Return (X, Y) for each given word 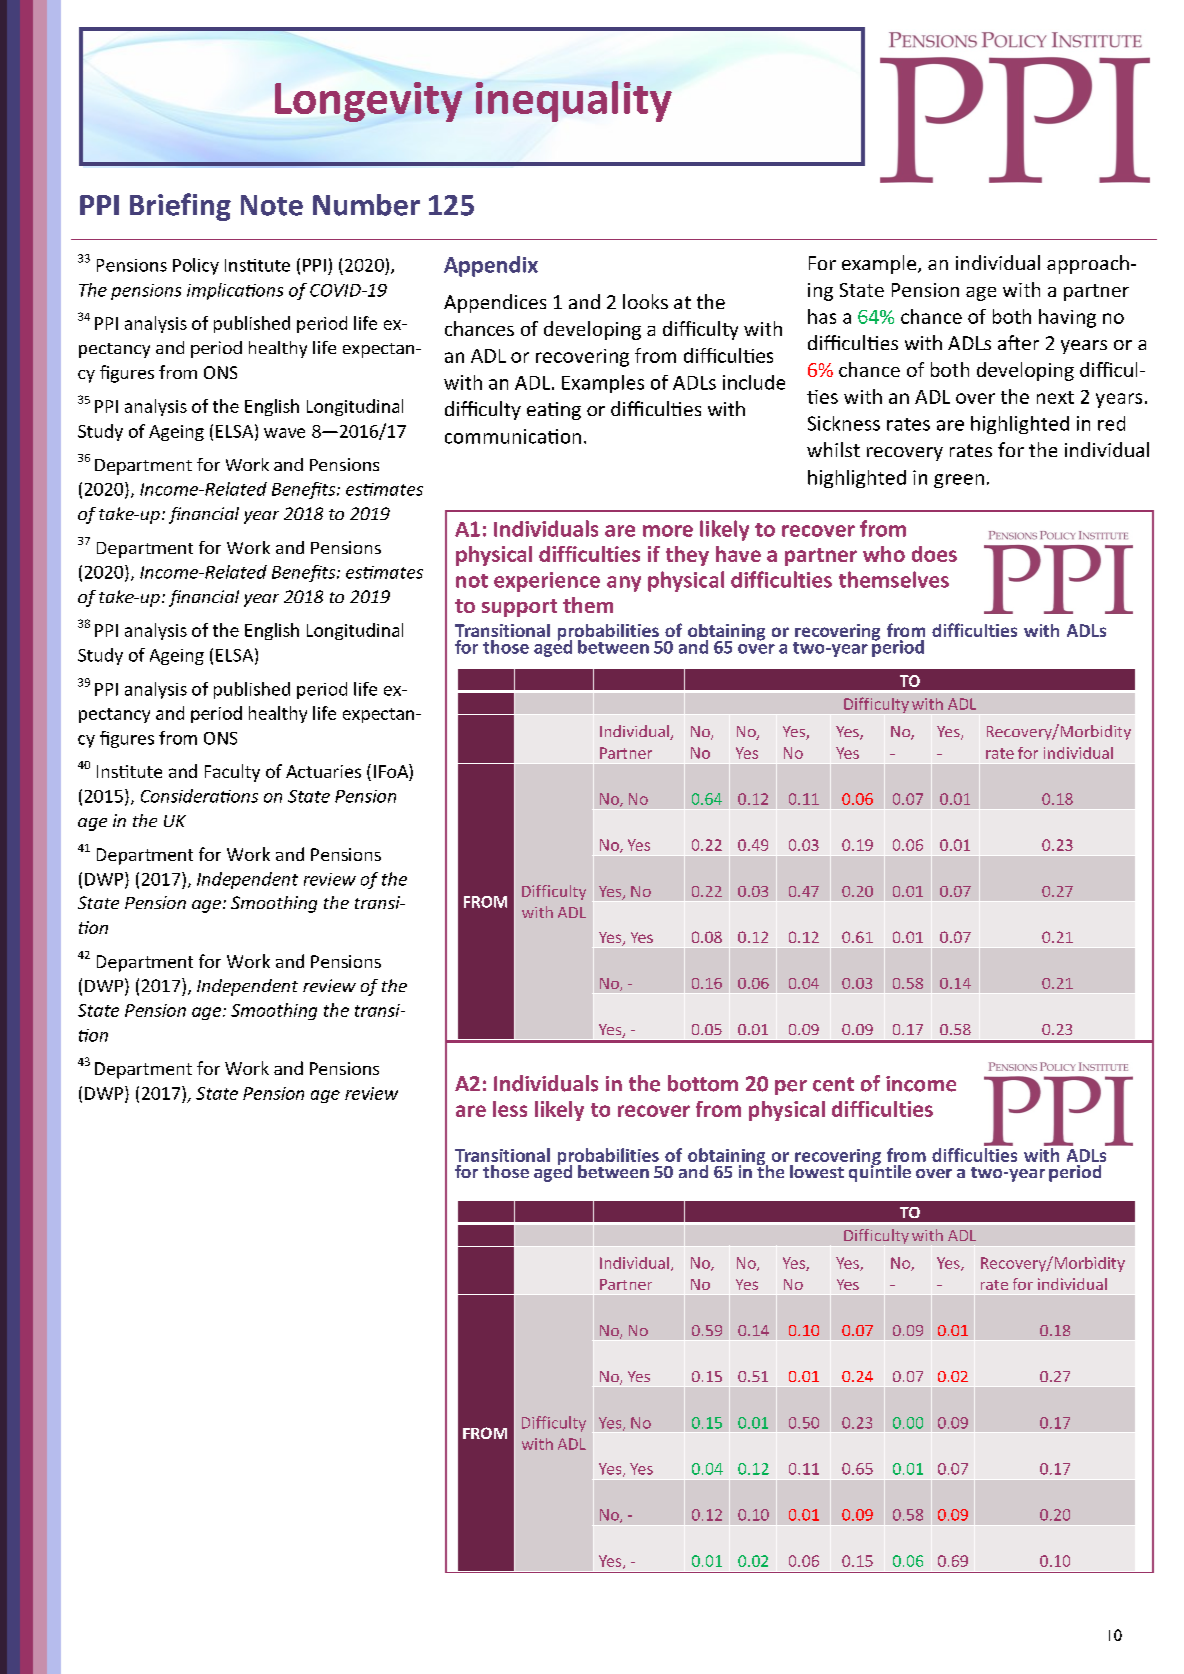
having (1067, 318)
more (668, 531)
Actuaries (323, 771)
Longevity (368, 102)
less (510, 1109)
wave (284, 433)
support (519, 608)
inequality (574, 101)
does (934, 554)
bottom (703, 1083)
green (959, 481)
